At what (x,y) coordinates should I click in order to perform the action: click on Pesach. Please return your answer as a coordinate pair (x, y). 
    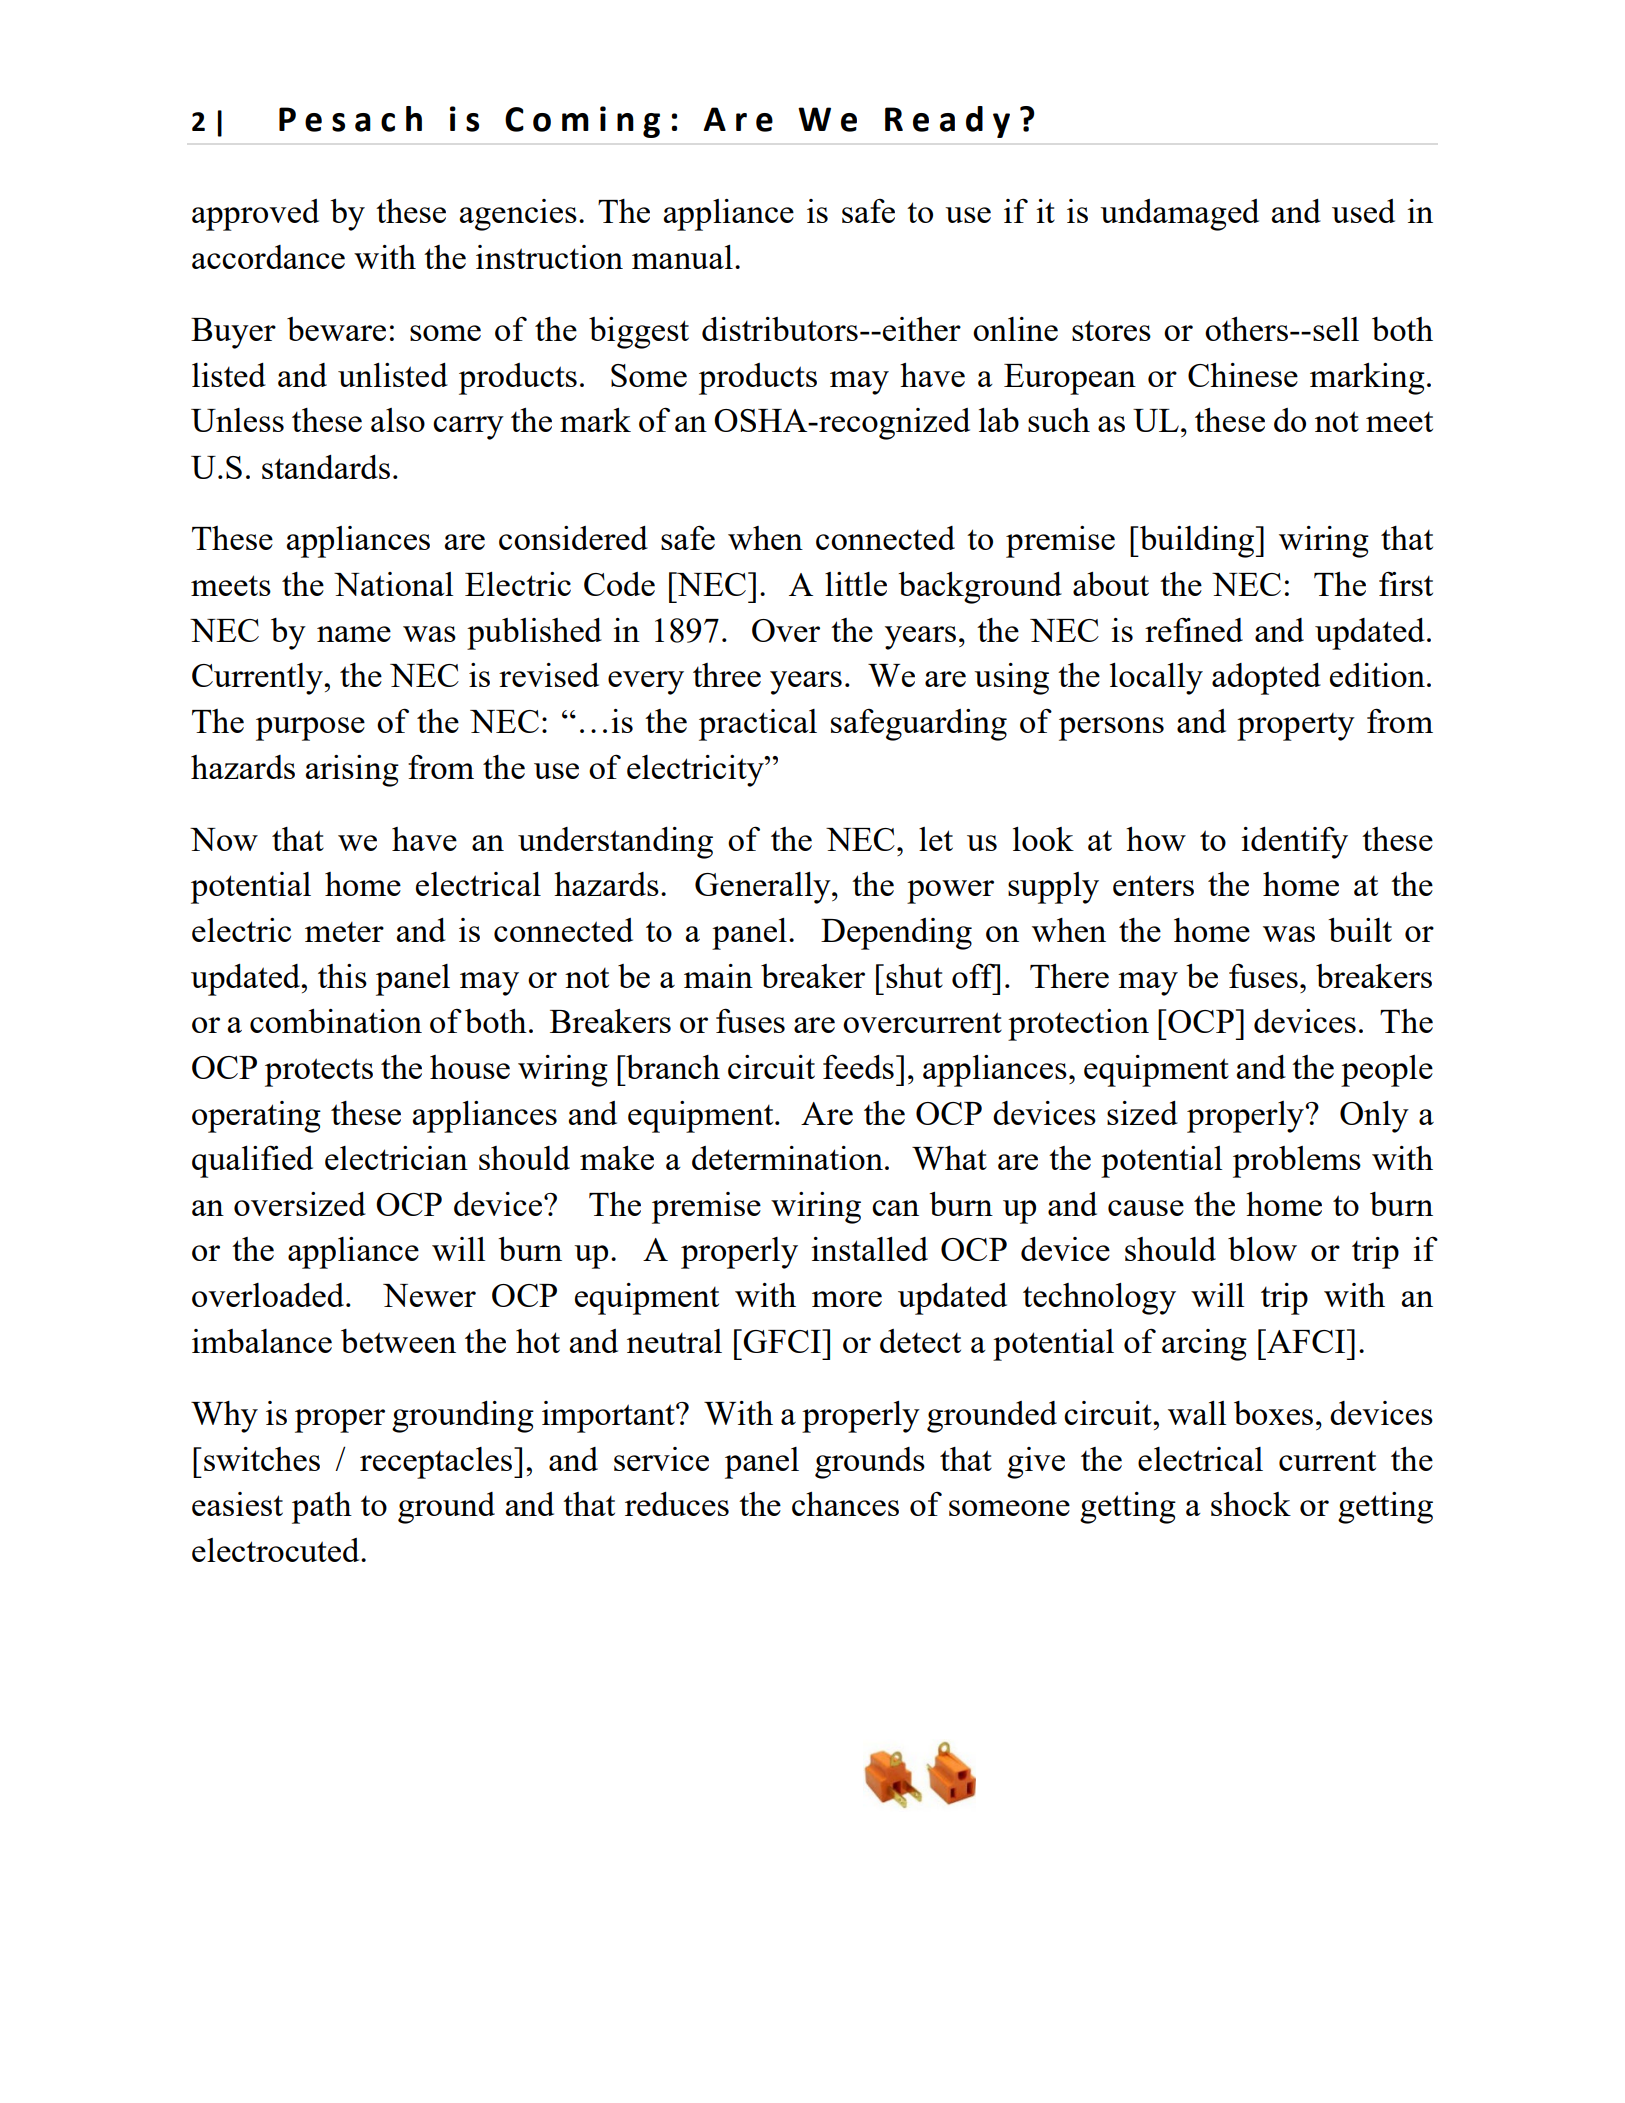
    Looking at the image, I should click on (350, 119).
